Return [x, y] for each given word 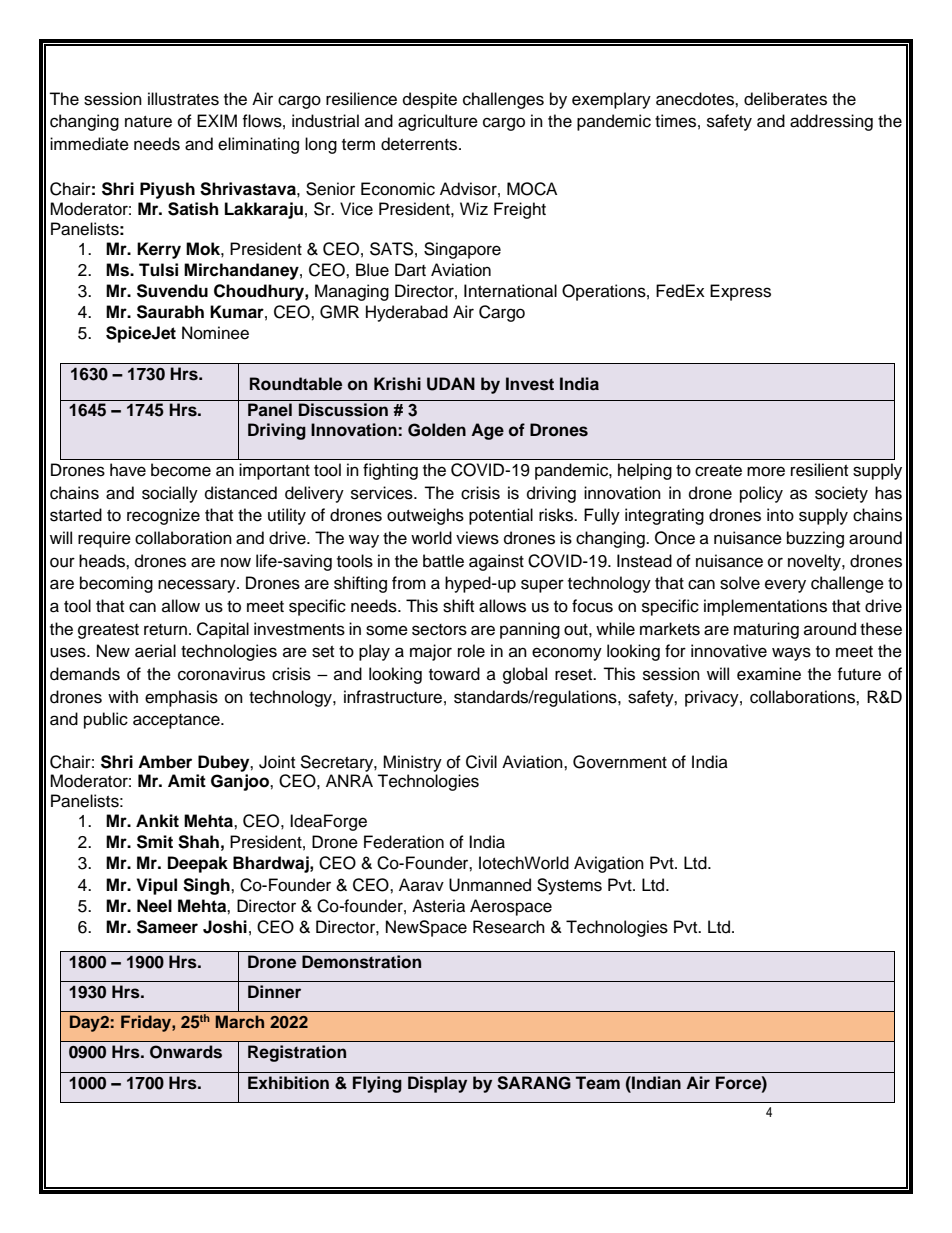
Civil [481, 762]
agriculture [438, 122]
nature [148, 122]
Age [487, 431]
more [766, 471]
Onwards [186, 1052]
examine [769, 674]
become [181, 470]
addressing [831, 122]
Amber [165, 762]
